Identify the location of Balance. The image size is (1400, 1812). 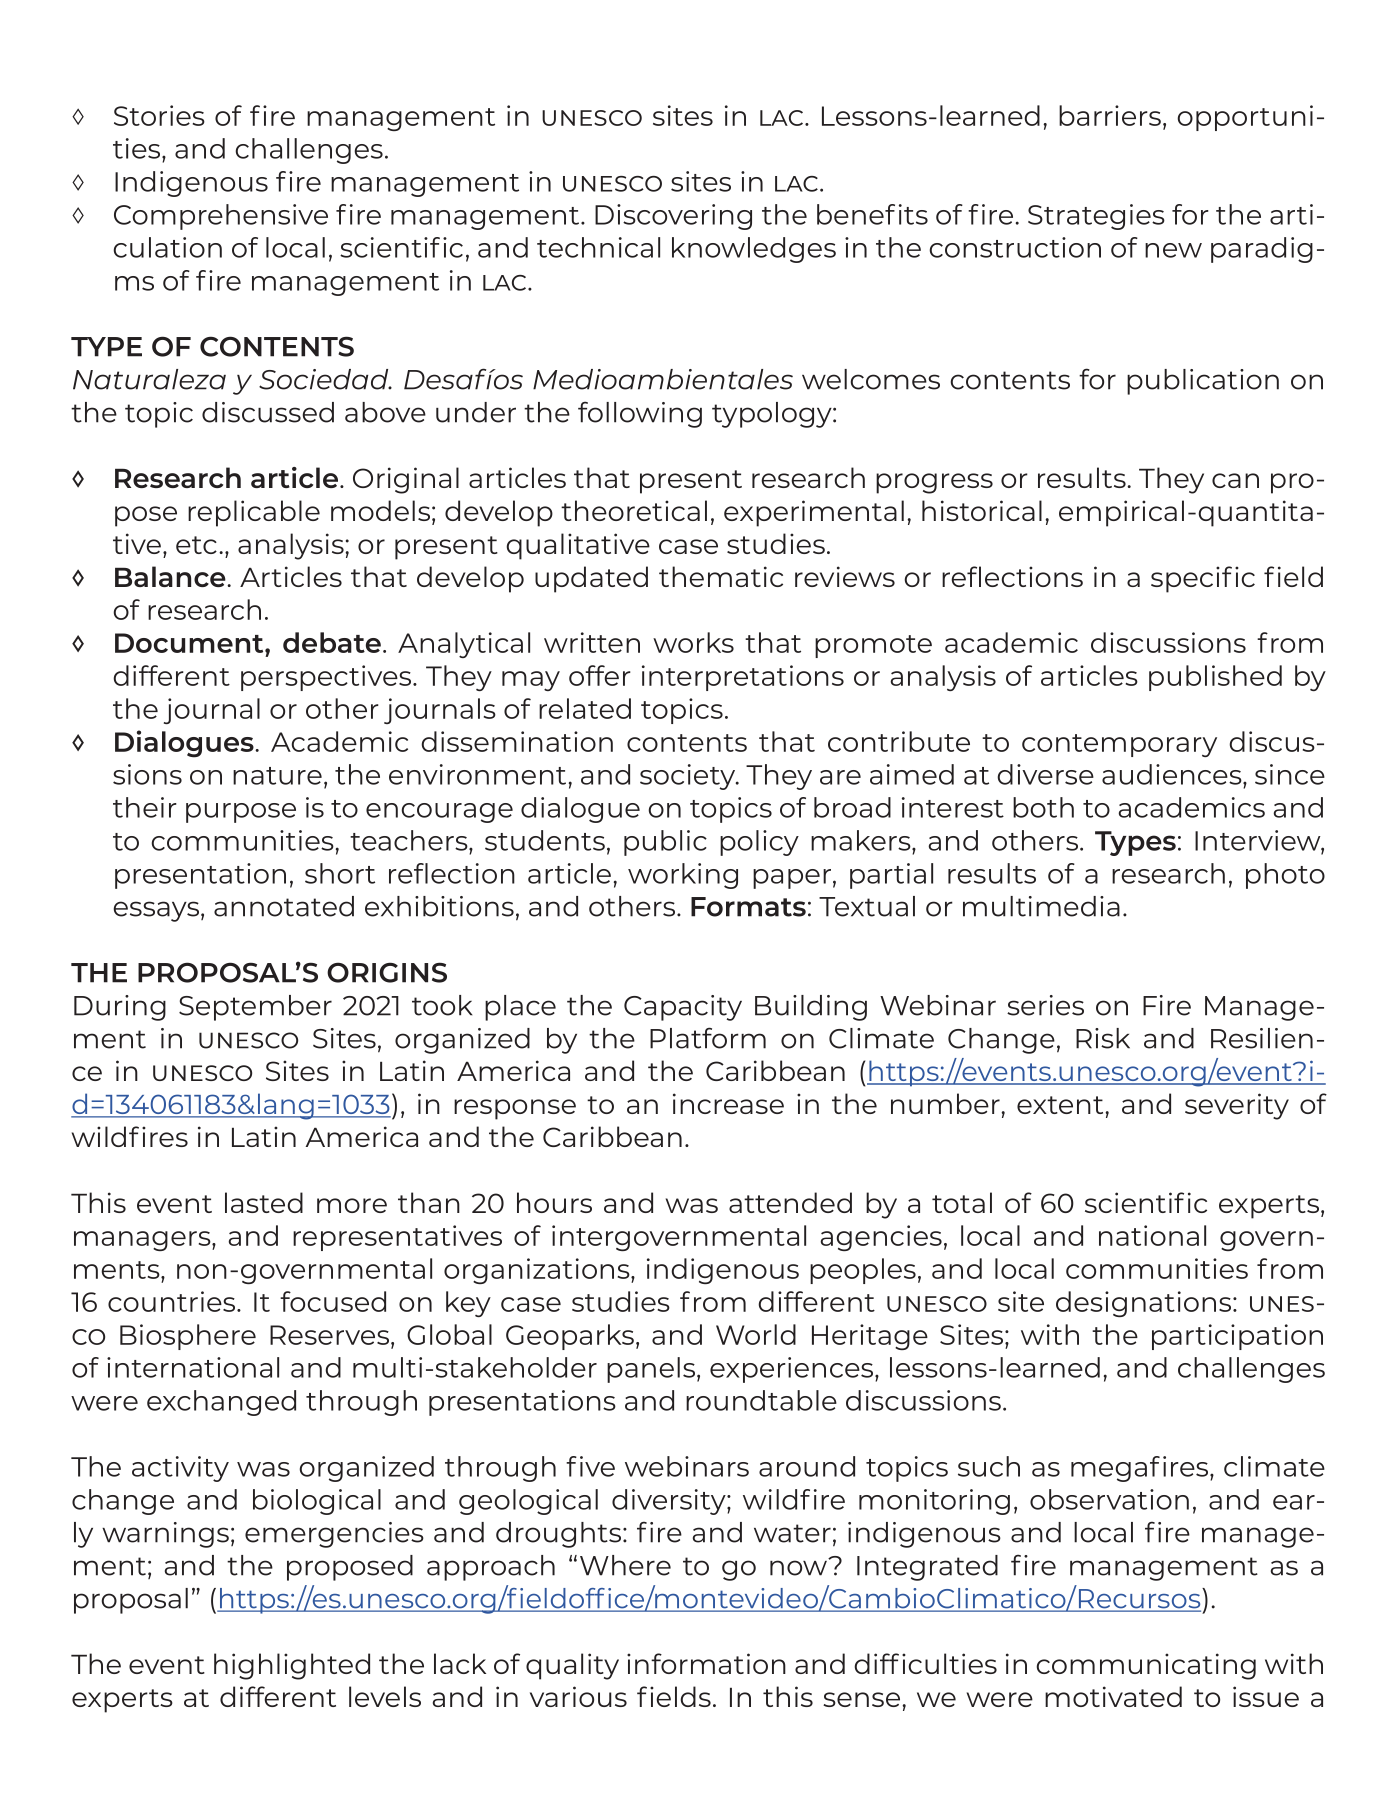
(171, 576).
